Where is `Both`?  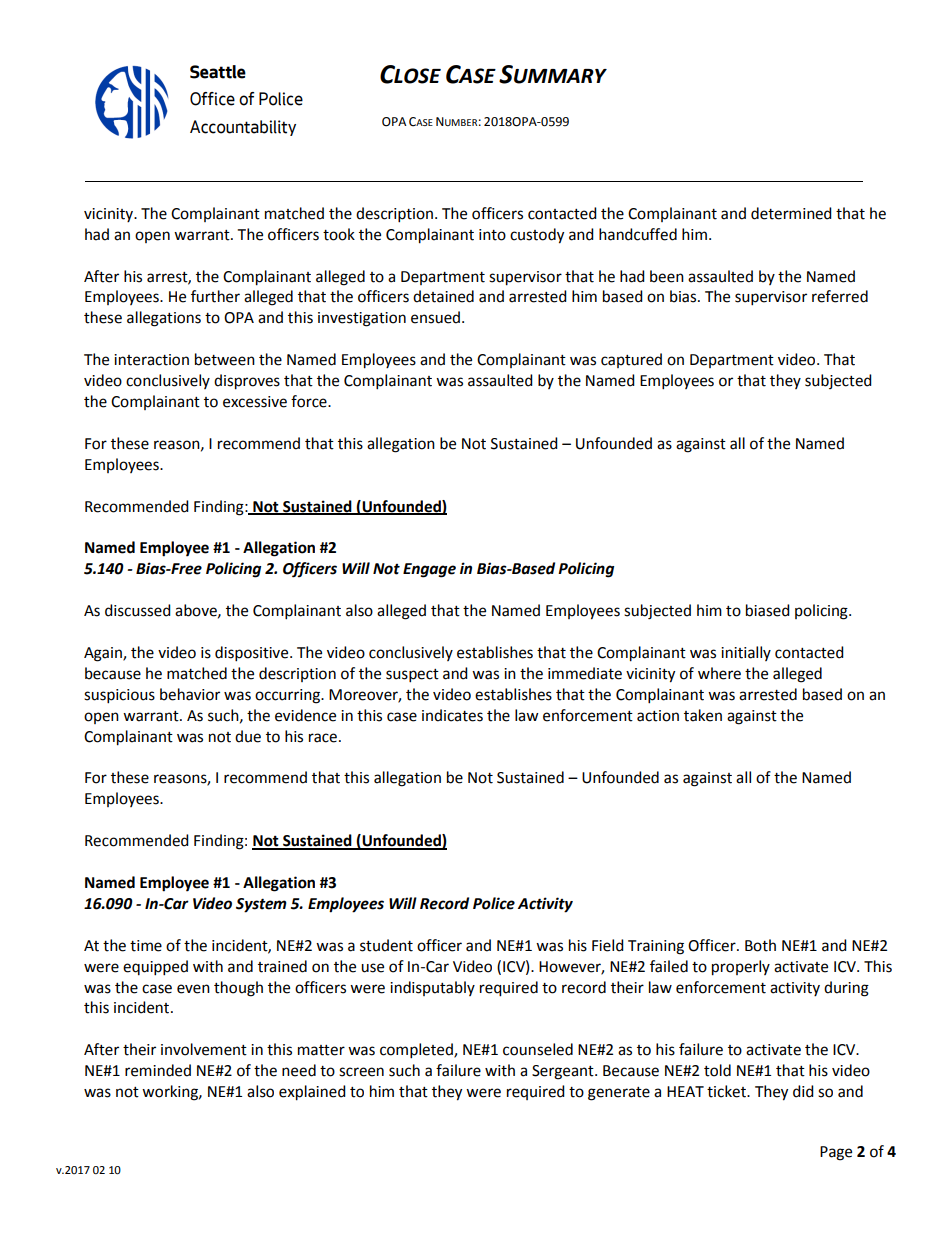
Both is located at coordinates (760, 945).
